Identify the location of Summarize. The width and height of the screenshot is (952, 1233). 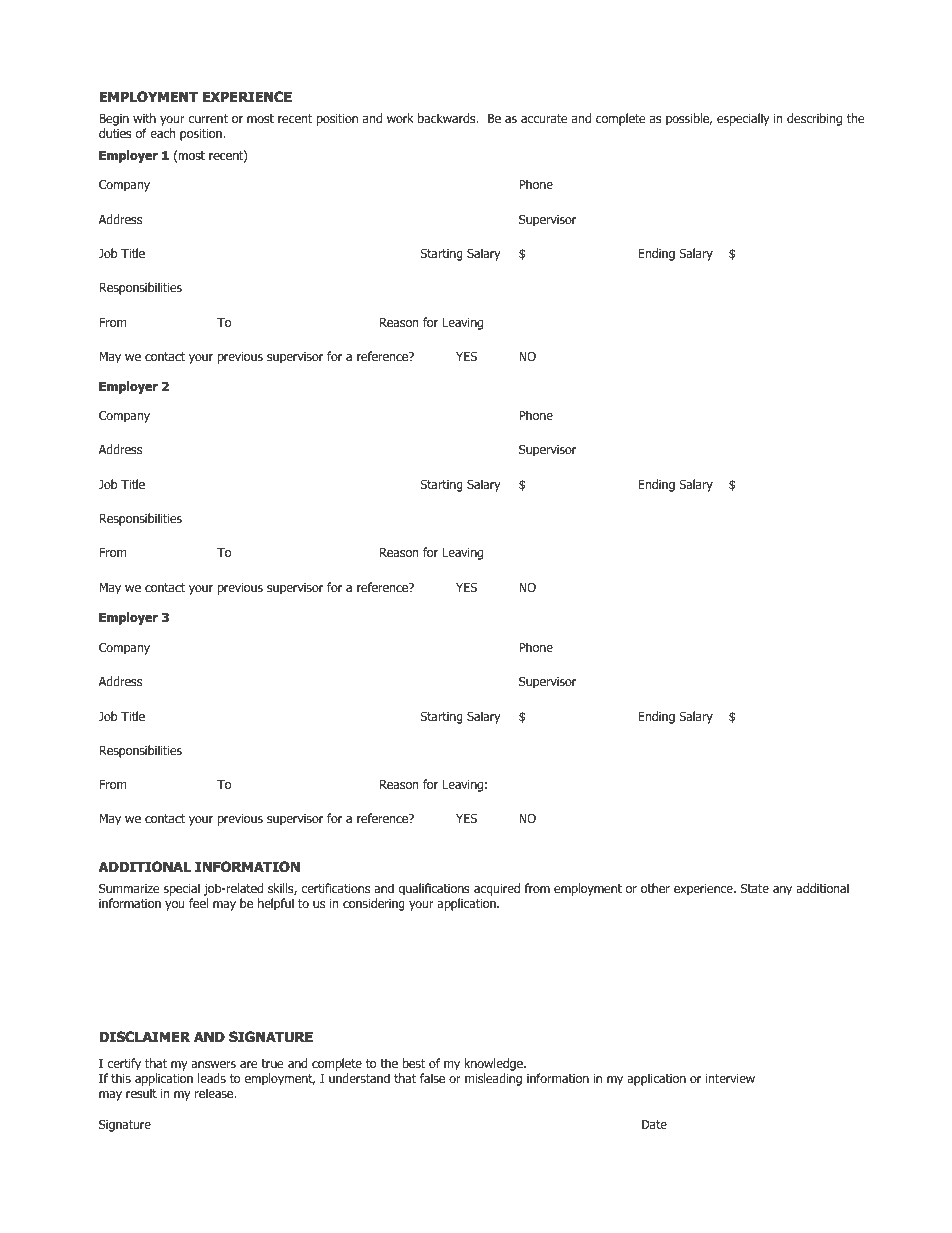
(129, 888).
